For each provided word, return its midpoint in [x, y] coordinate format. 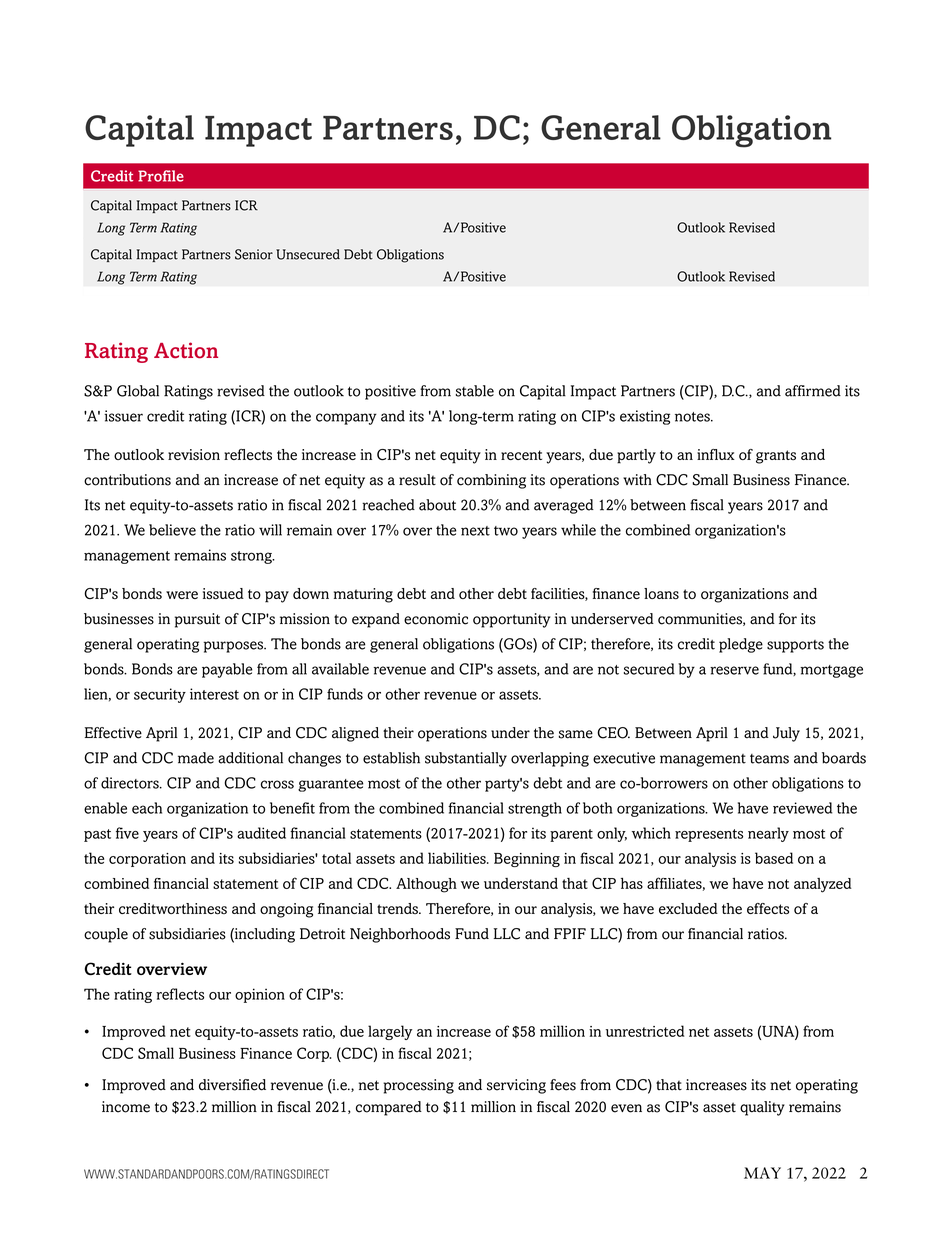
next [475, 531]
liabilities [458, 858]
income [126, 1107]
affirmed [813, 391]
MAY [762, 1173]
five [127, 833]
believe [172, 530]
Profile [161, 176]
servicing [516, 1086]
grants [776, 457]
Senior [254, 254]
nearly [768, 834]
